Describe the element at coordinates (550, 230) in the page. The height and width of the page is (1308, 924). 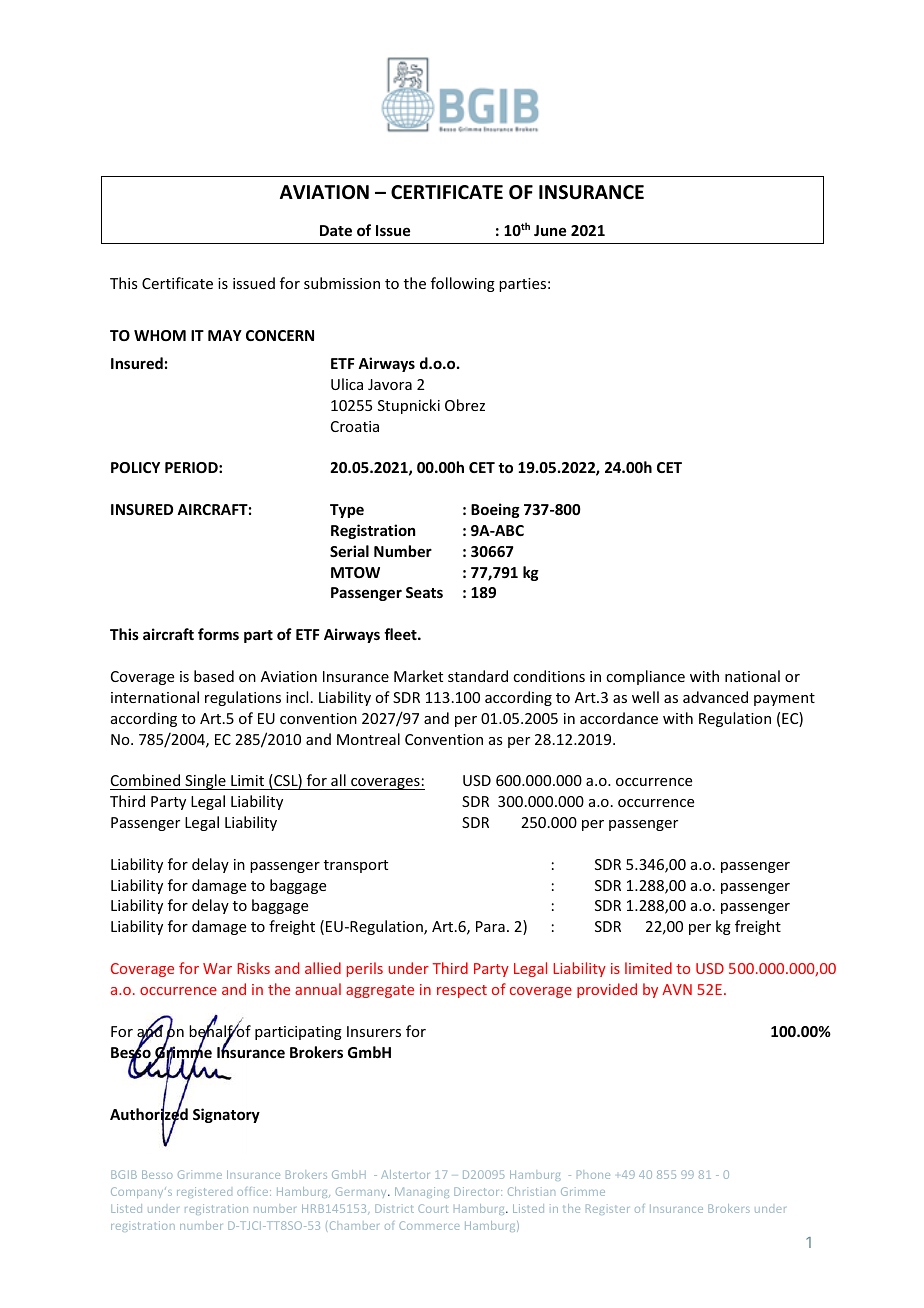
I see `June` at that location.
